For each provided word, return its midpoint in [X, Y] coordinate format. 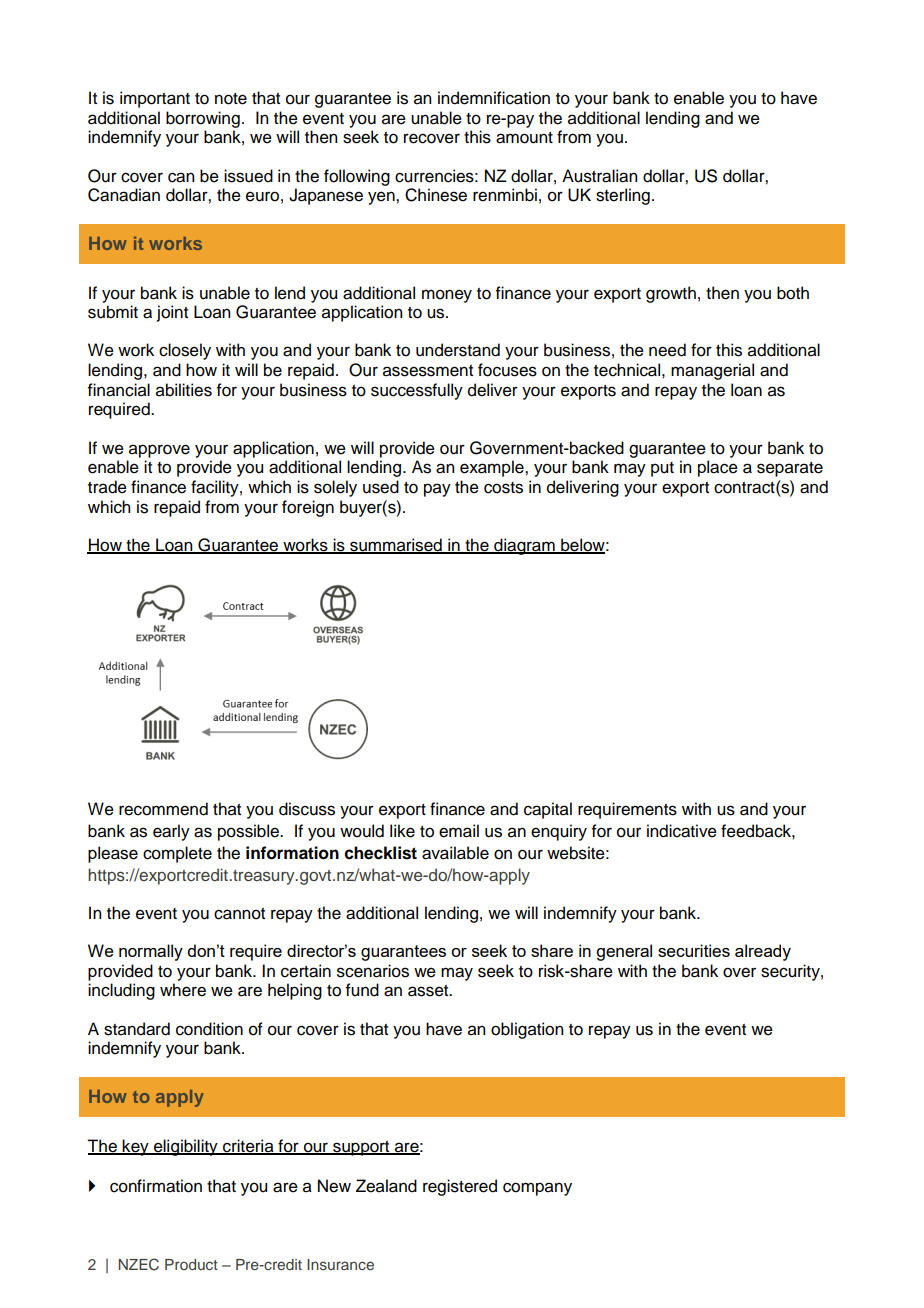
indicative [682, 831]
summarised [396, 546]
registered [460, 1187]
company [537, 1189]
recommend [163, 809]
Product [191, 1264]
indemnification [494, 98]
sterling [623, 196]
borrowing [203, 119]
